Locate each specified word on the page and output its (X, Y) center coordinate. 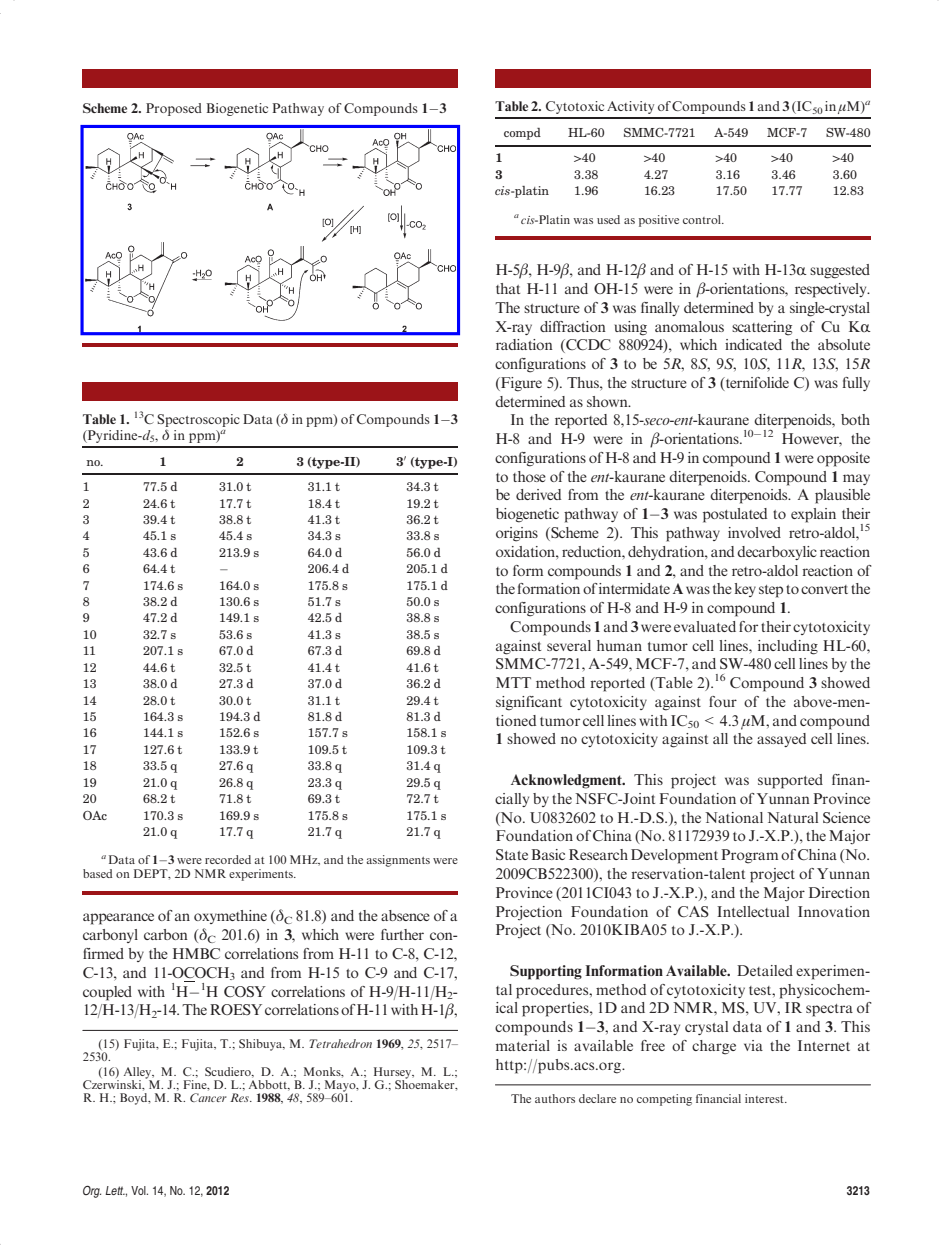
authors (555, 1098)
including (788, 647)
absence (405, 915)
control (703, 219)
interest (765, 1098)
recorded (228, 859)
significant (529, 703)
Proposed (174, 109)
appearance (118, 919)
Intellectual (753, 911)
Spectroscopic (198, 422)
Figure (520, 384)
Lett (115, 1190)
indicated (753, 344)
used (608, 219)
